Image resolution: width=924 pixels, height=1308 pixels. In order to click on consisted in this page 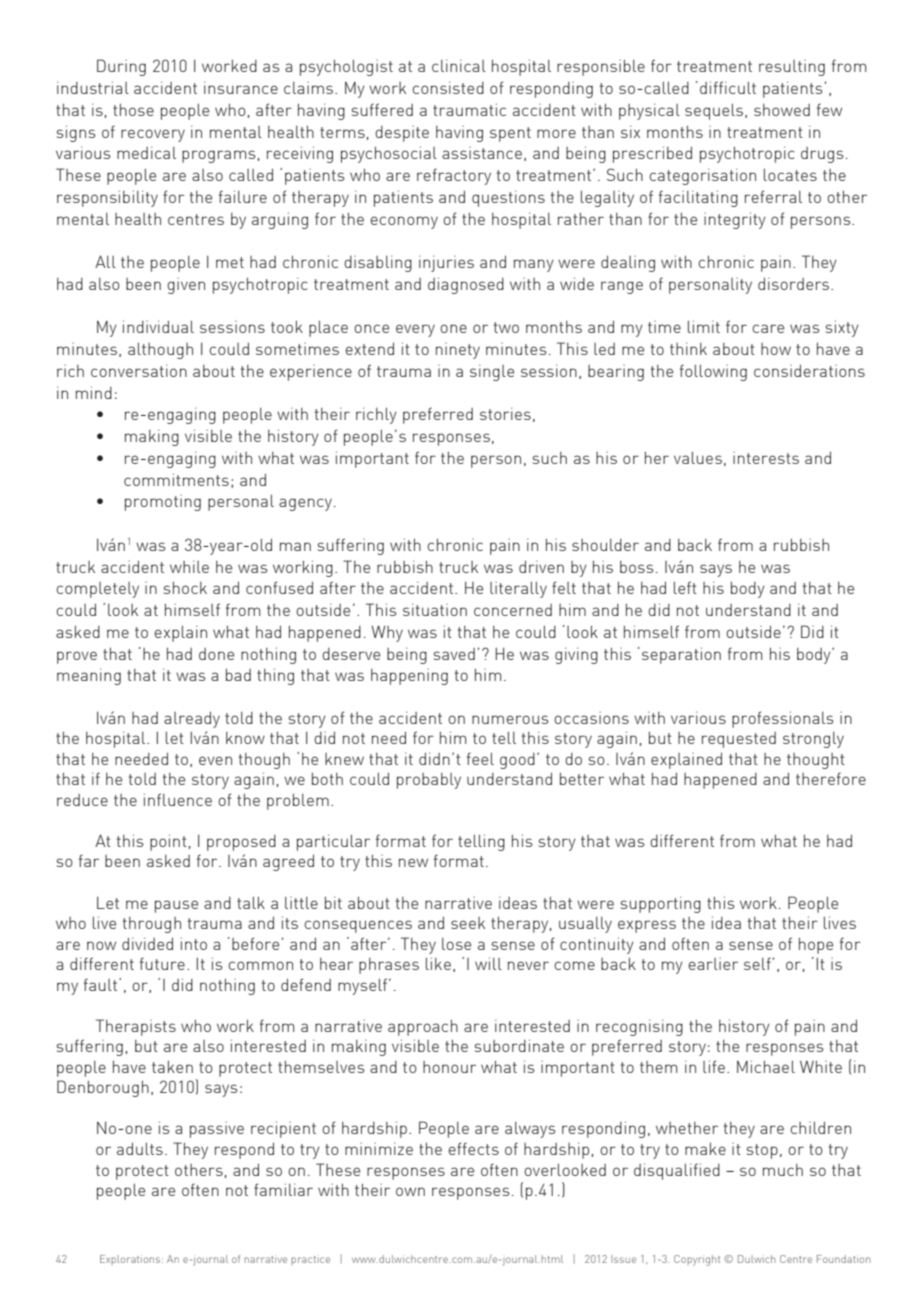, I will do `click(448, 87)`.
